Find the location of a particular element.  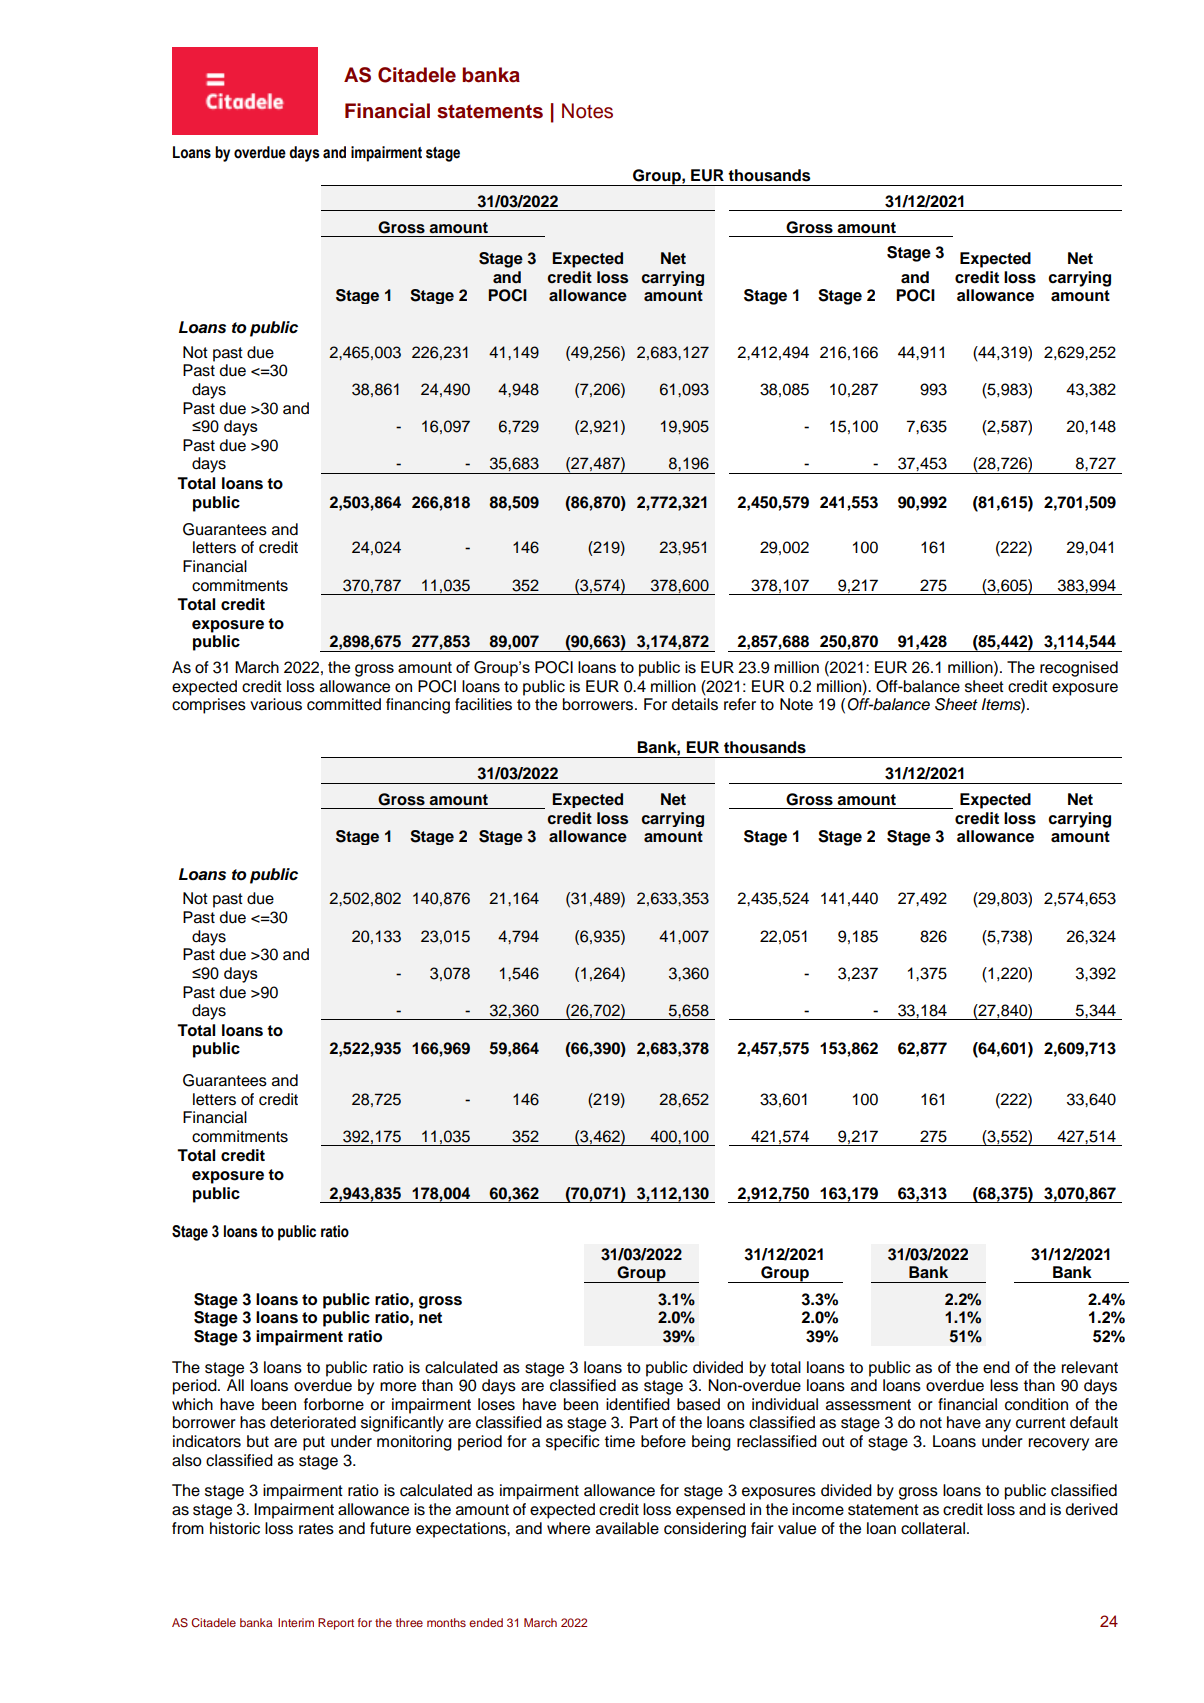

details is located at coordinates (694, 704).
